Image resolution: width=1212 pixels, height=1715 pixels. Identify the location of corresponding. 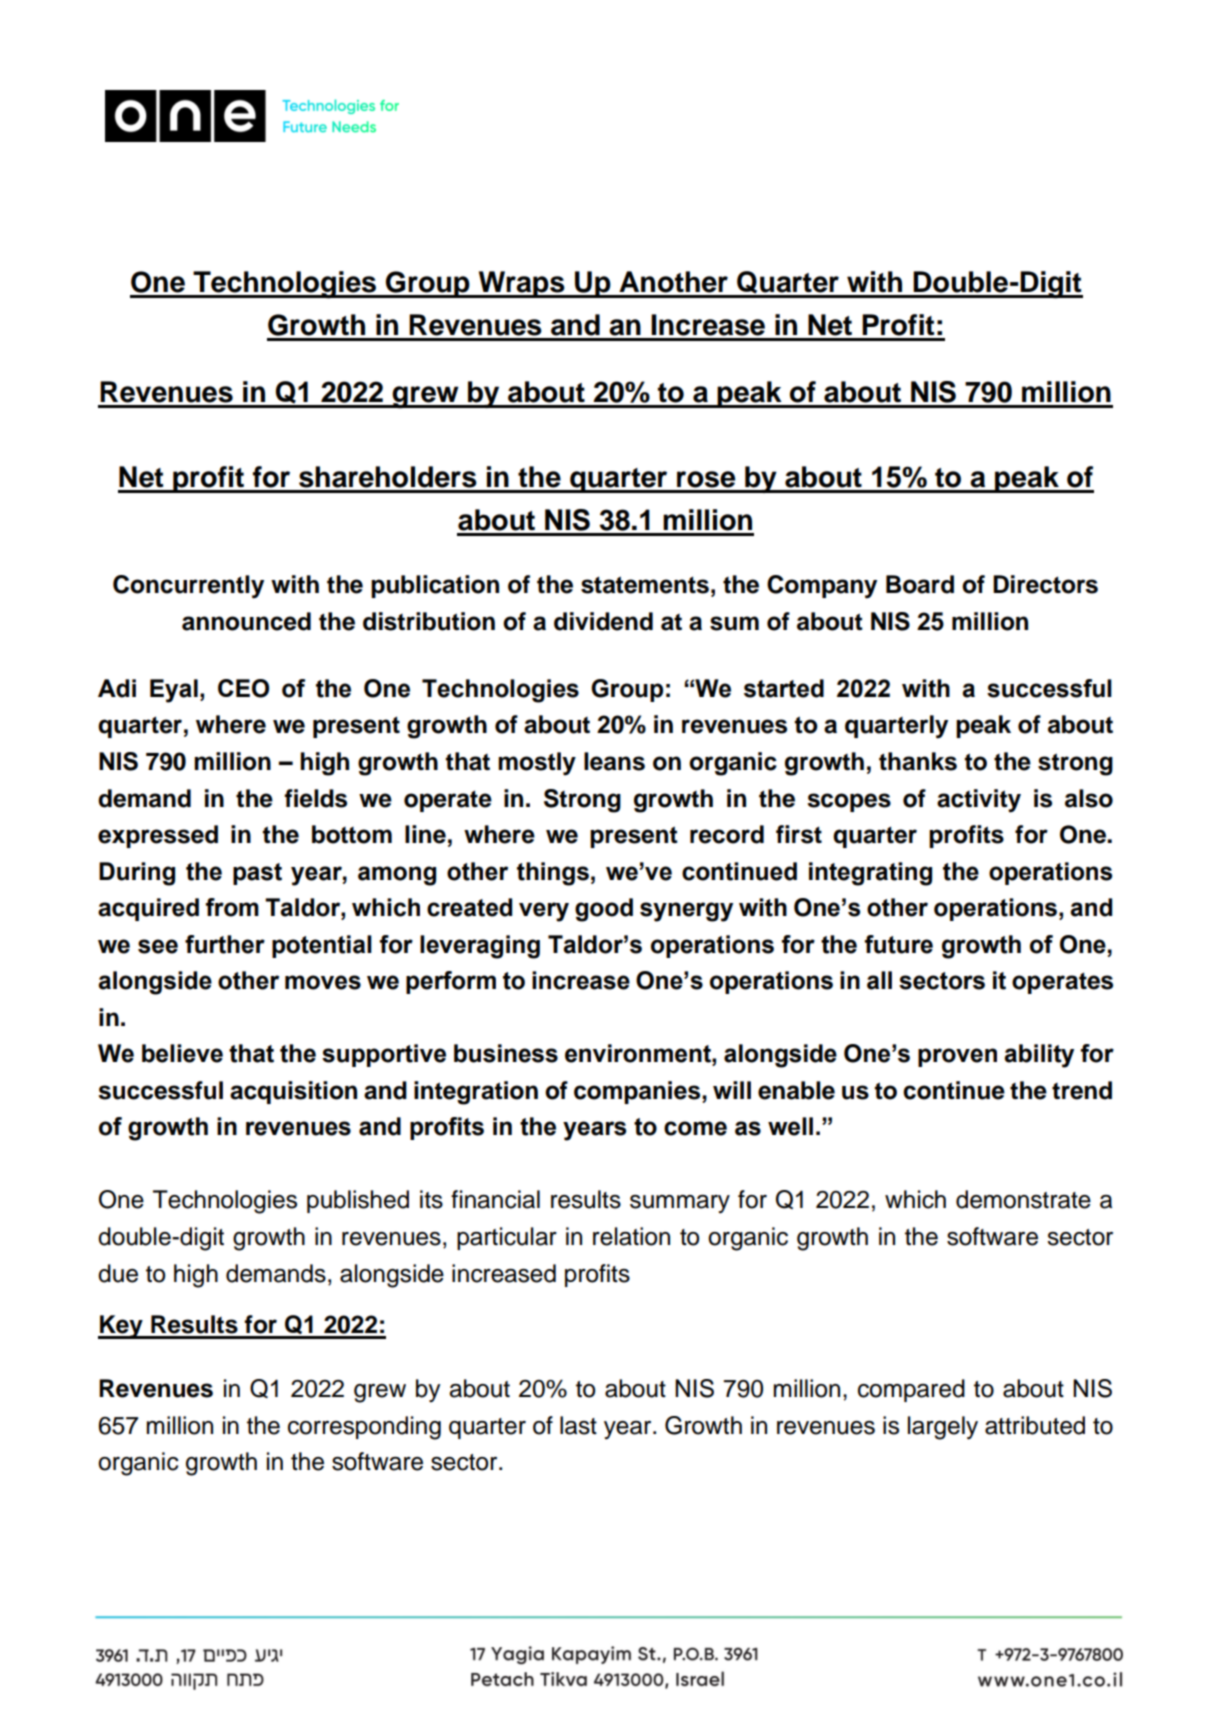
(364, 1428).
